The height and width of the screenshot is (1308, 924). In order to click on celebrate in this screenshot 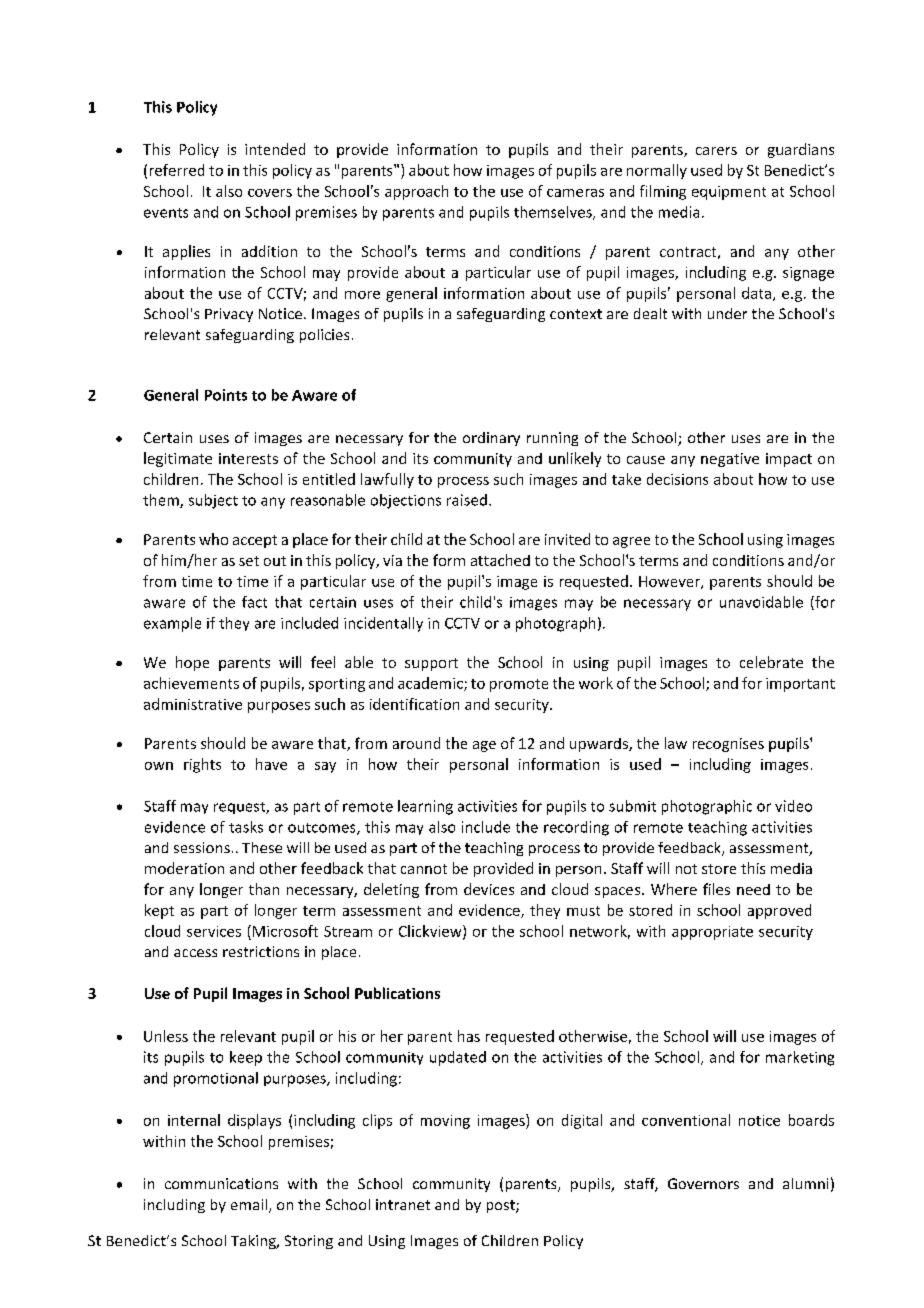, I will do `click(771, 662)`.
